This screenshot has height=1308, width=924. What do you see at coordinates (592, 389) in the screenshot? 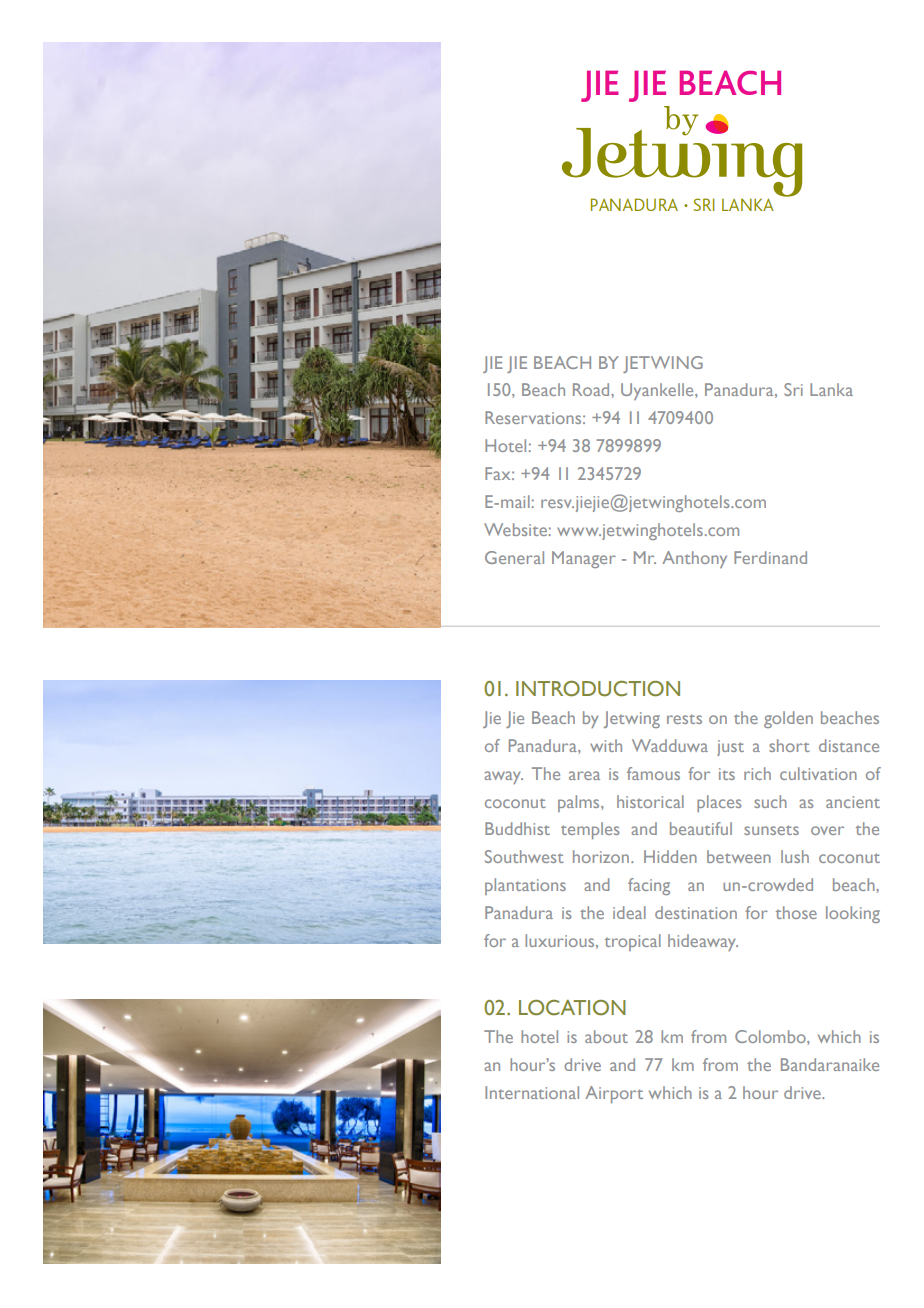
I see `Road` at bounding box center [592, 389].
